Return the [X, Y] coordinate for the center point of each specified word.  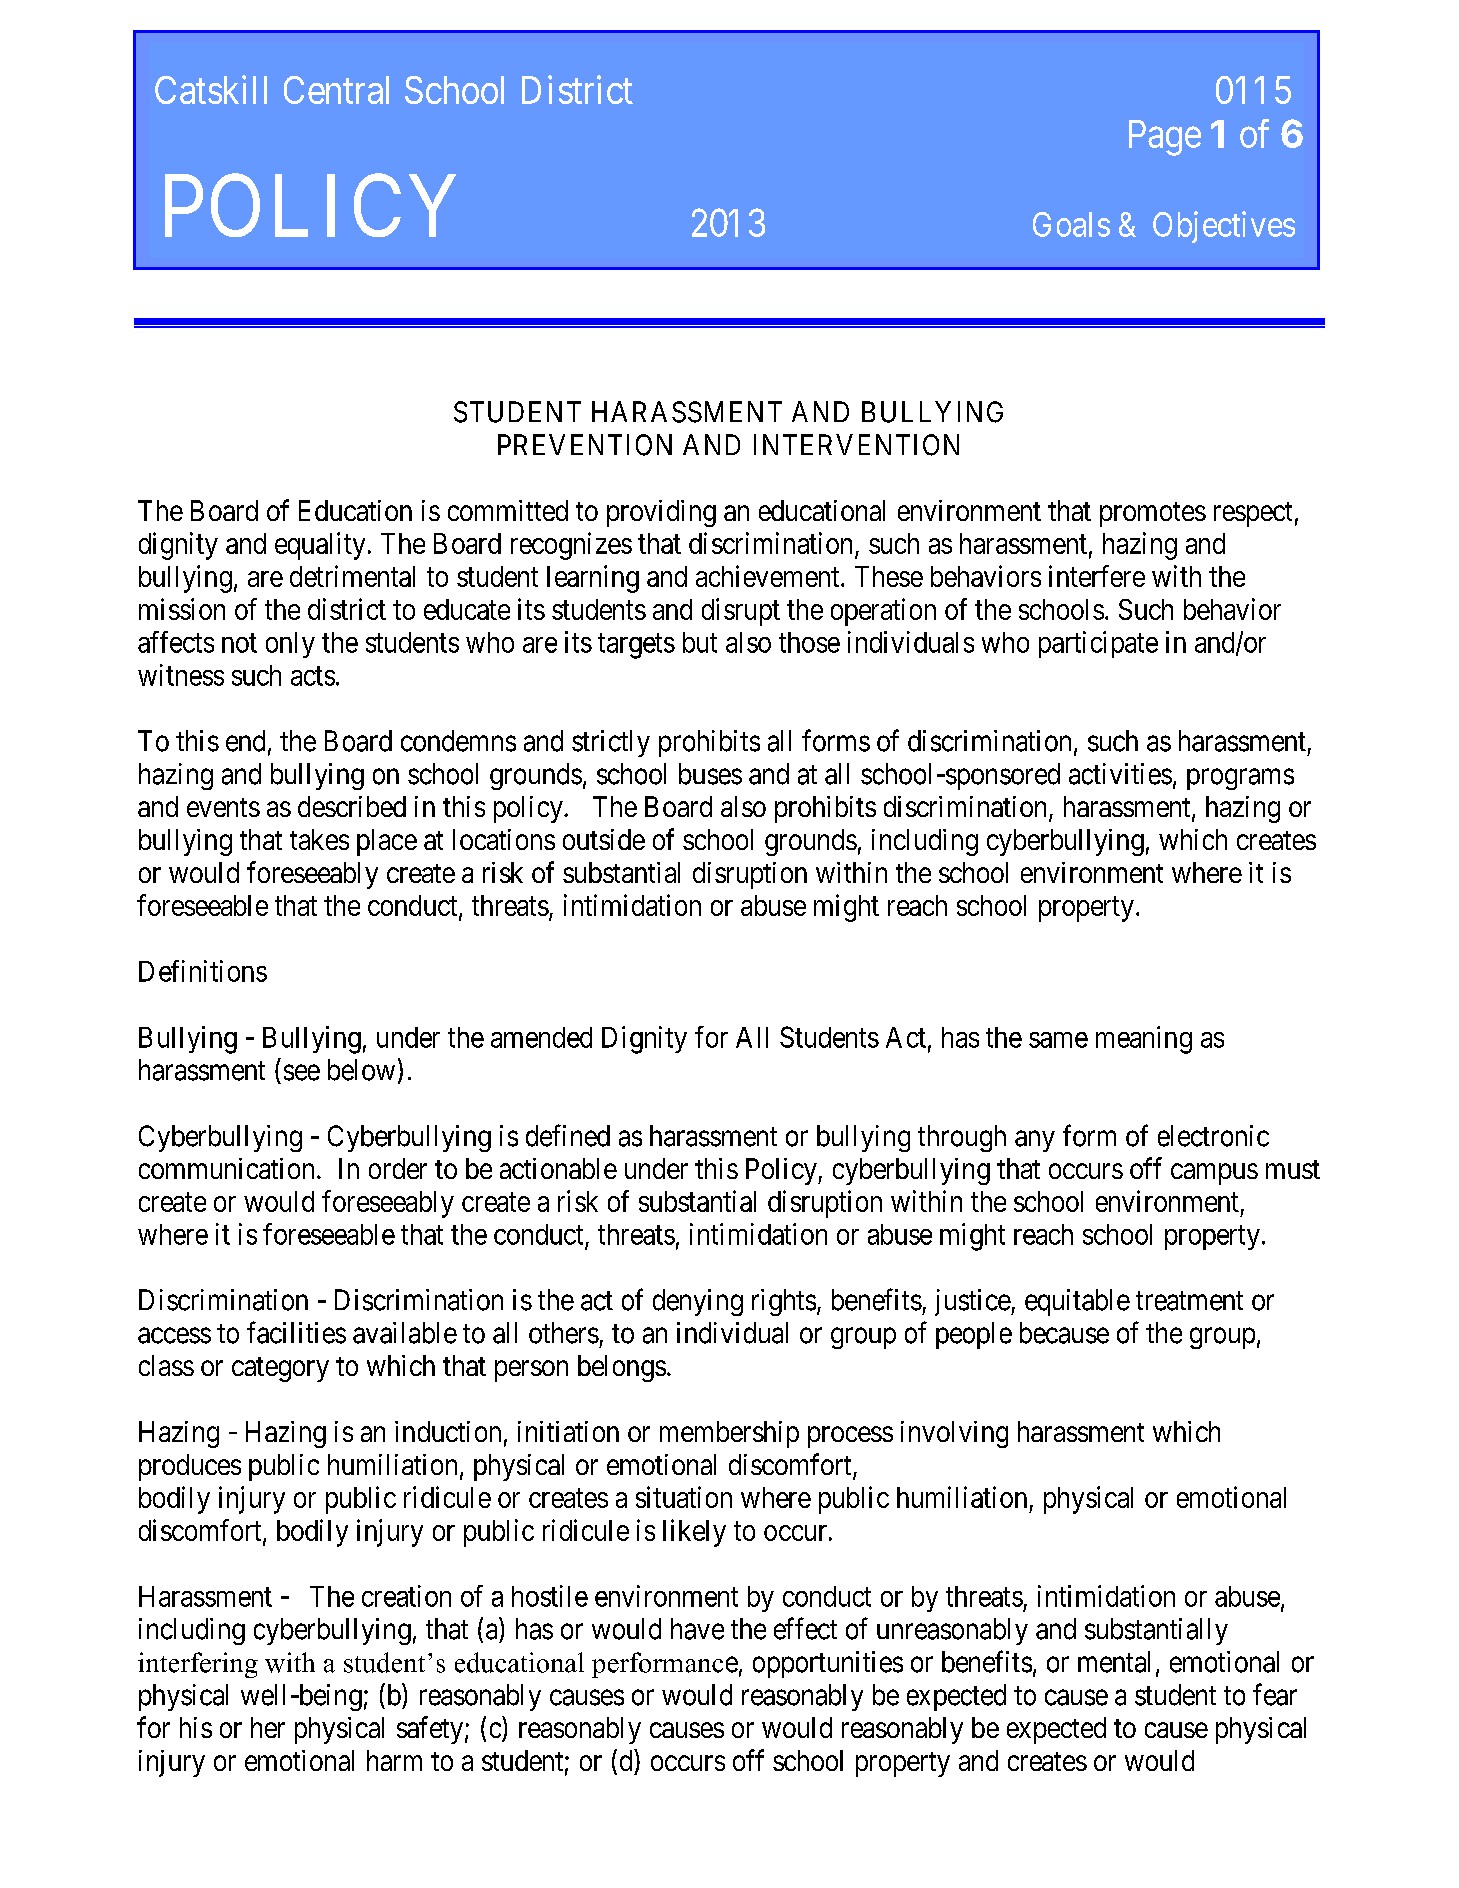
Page [1165, 138]
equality [320, 546]
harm [394, 1760]
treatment [1189, 1301]
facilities [296, 1332]
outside [604, 839]
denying [698, 1302]
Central [336, 90]
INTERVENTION [856, 445]
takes [319, 839]
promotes [1153, 514]
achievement [769, 576]
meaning [1144, 1040]
